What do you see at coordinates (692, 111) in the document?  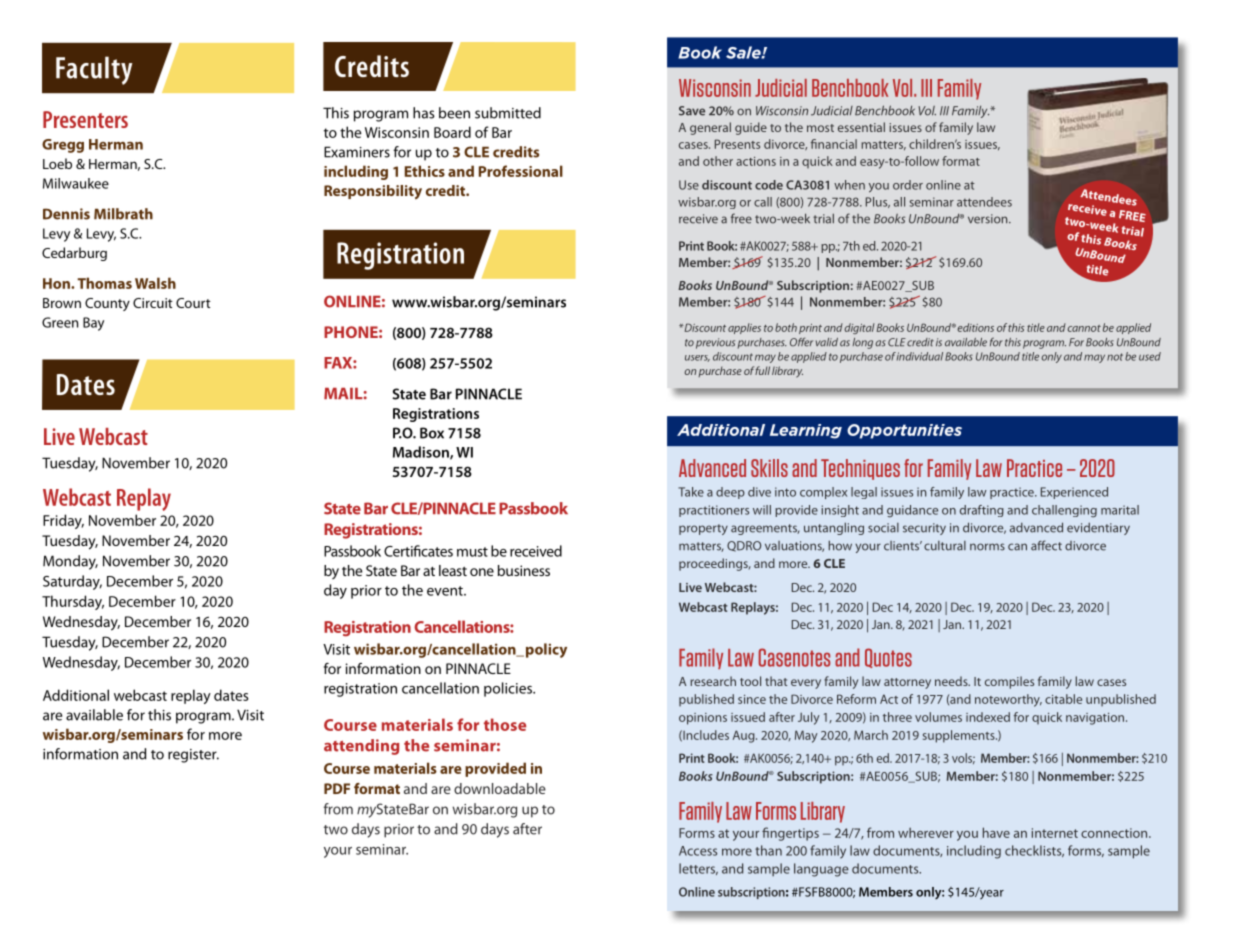 I see `Save` at bounding box center [692, 111].
